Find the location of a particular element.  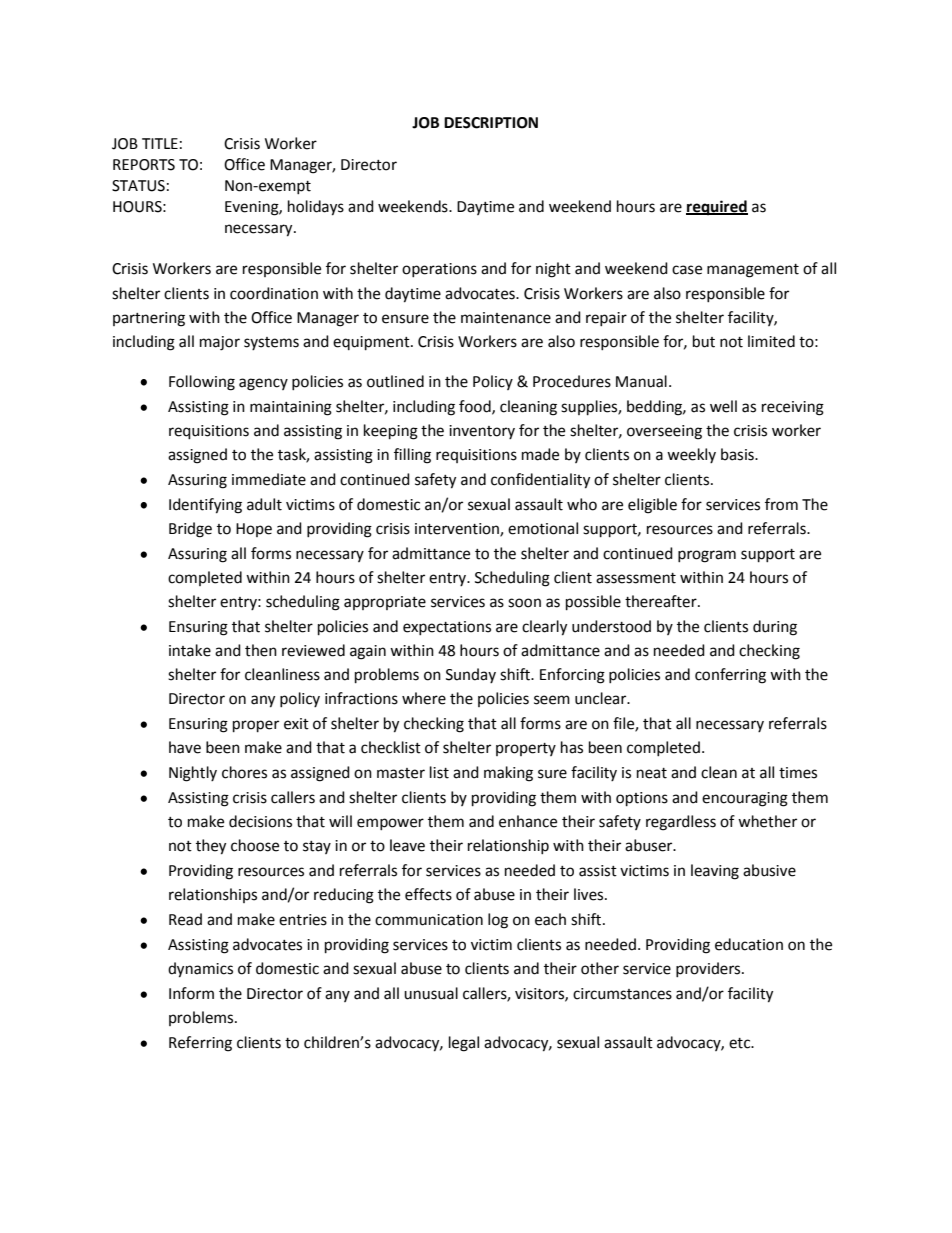

legal is located at coordinates (464, 1044).
